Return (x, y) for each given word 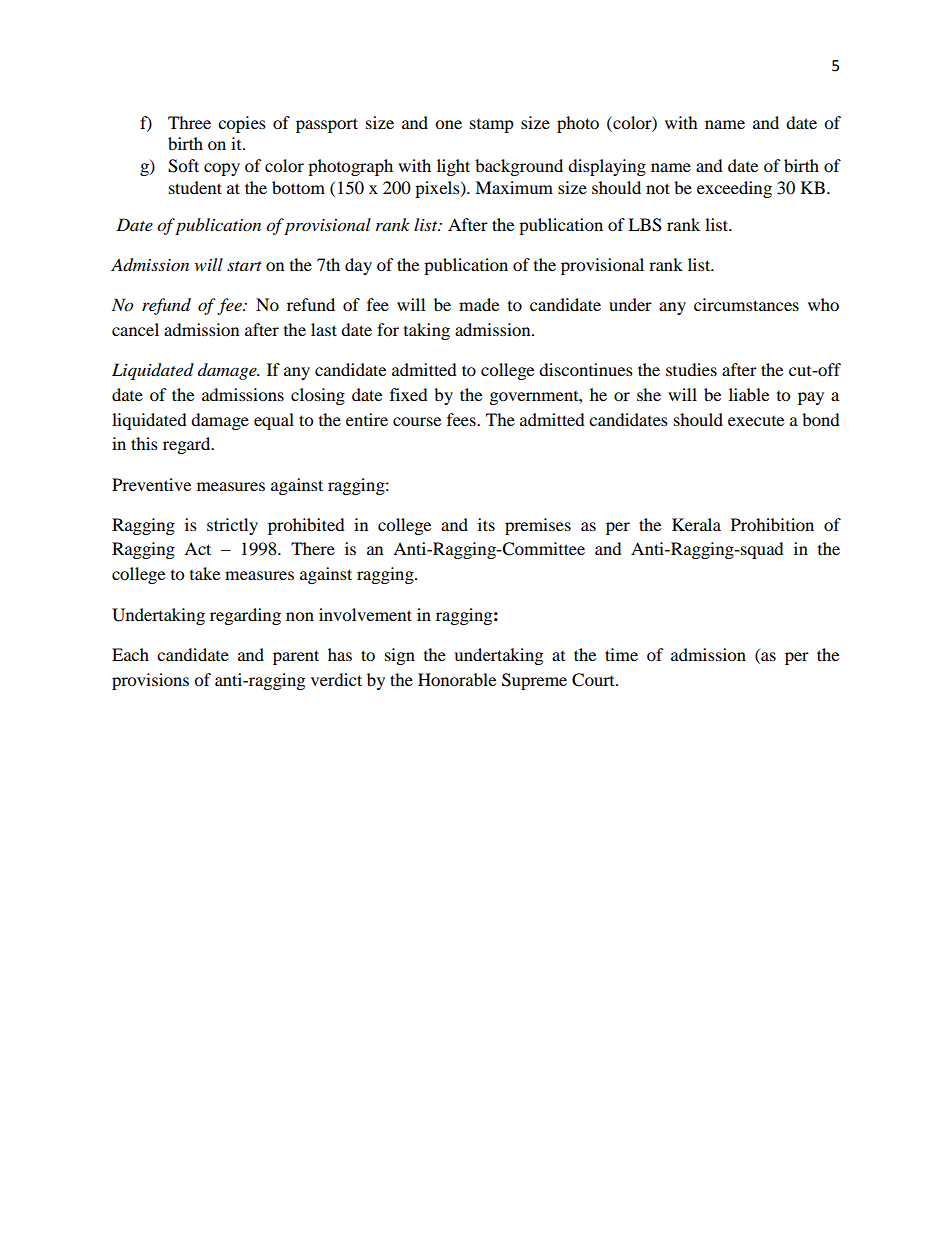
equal (274, 421)
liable (749, 394)
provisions (150, 681)
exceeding (734, 189)
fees (462, 419)
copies (242, 124)
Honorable (457, 679)
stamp (492, 126)
